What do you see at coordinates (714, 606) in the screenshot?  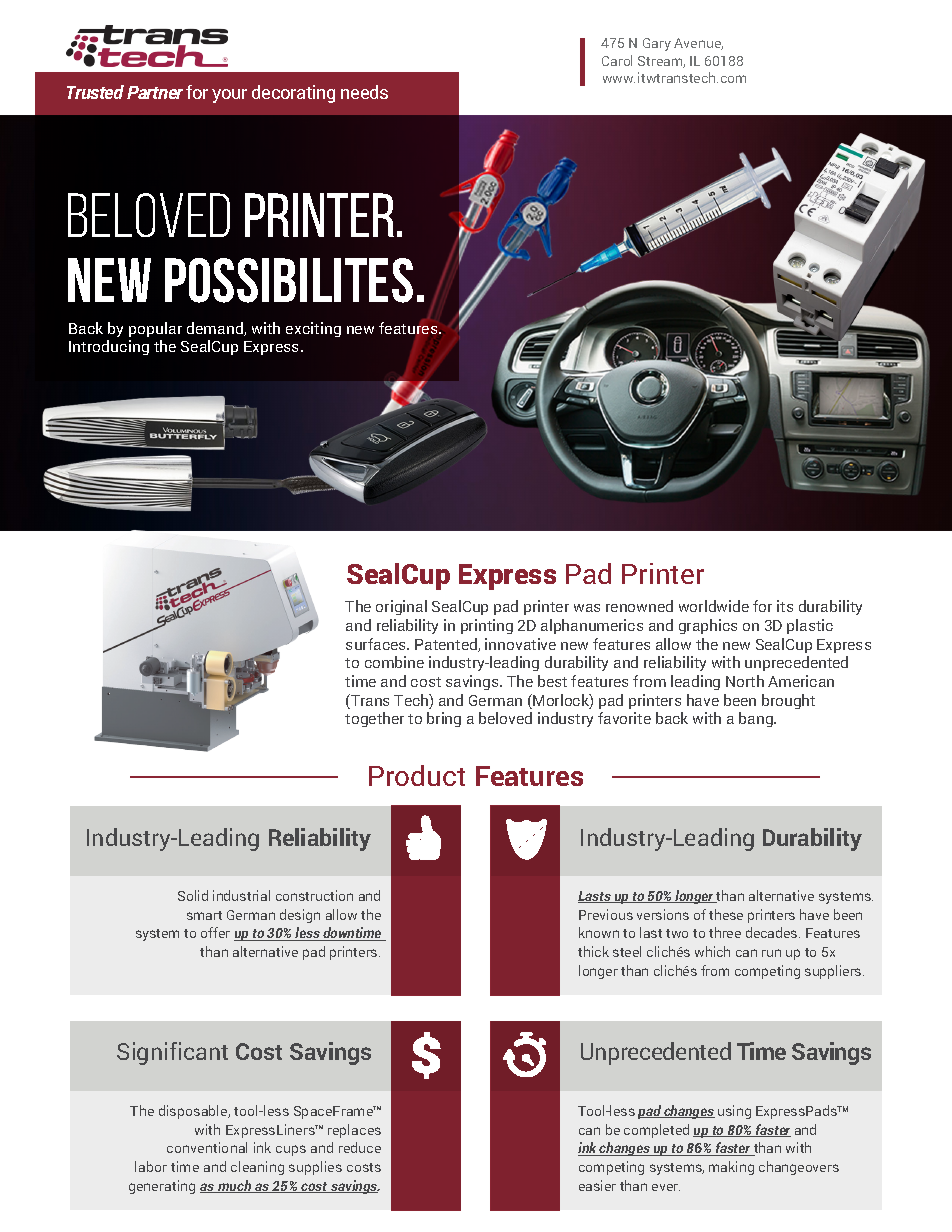 I see `worldwide` at bounding box center [714, 606].
